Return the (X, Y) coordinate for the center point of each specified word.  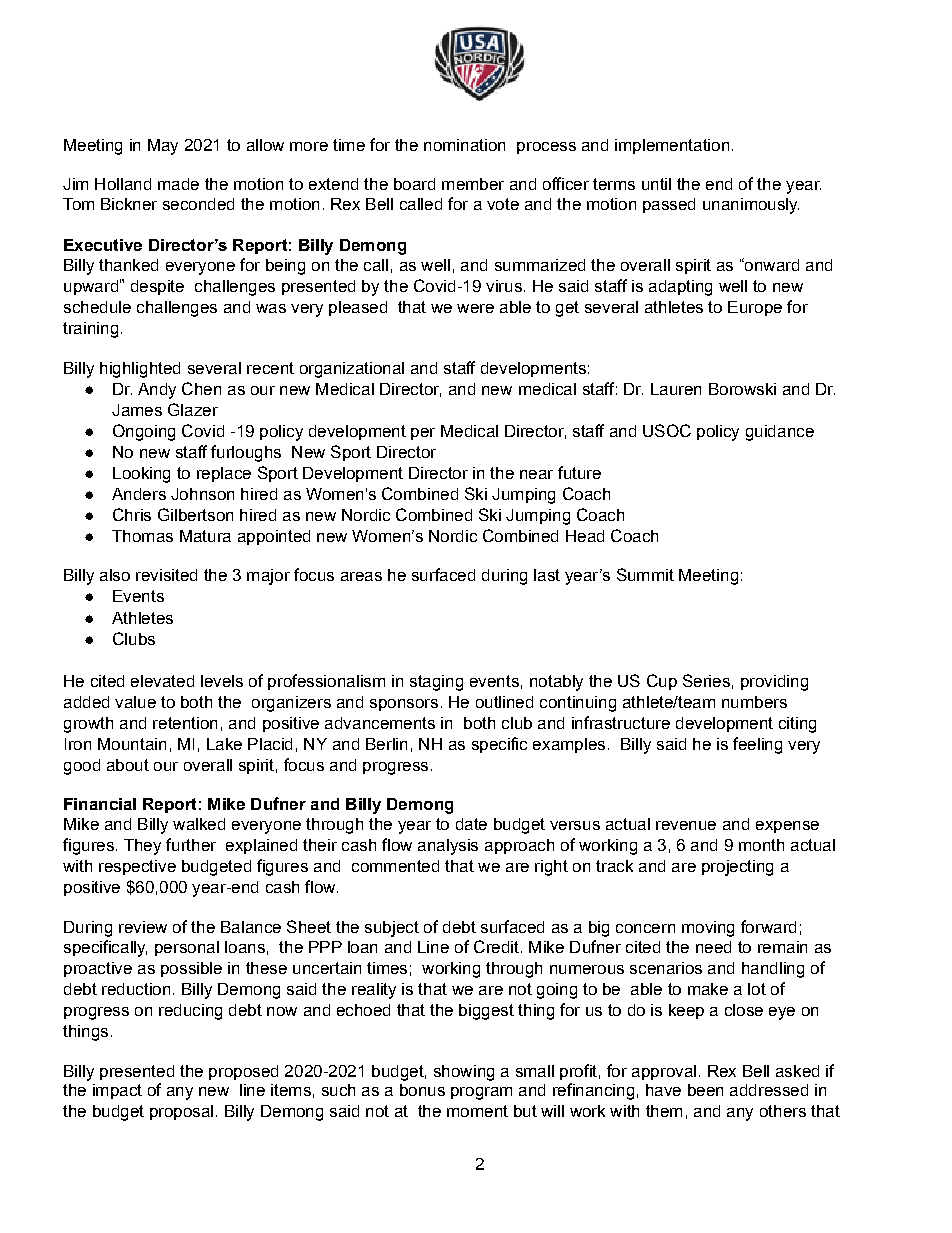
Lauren (676, 389)
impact (117, 1091)
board (414, 184)
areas (361, 576)
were (475, 308)
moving (708, 929)
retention (185, 723)
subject (392, 929)
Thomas (142, 536)
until (656, 184)
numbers (754, 702)
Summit (645, 574)
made (178, 184)
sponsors (404, 705)
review (143, 927)
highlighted (140, 370)
